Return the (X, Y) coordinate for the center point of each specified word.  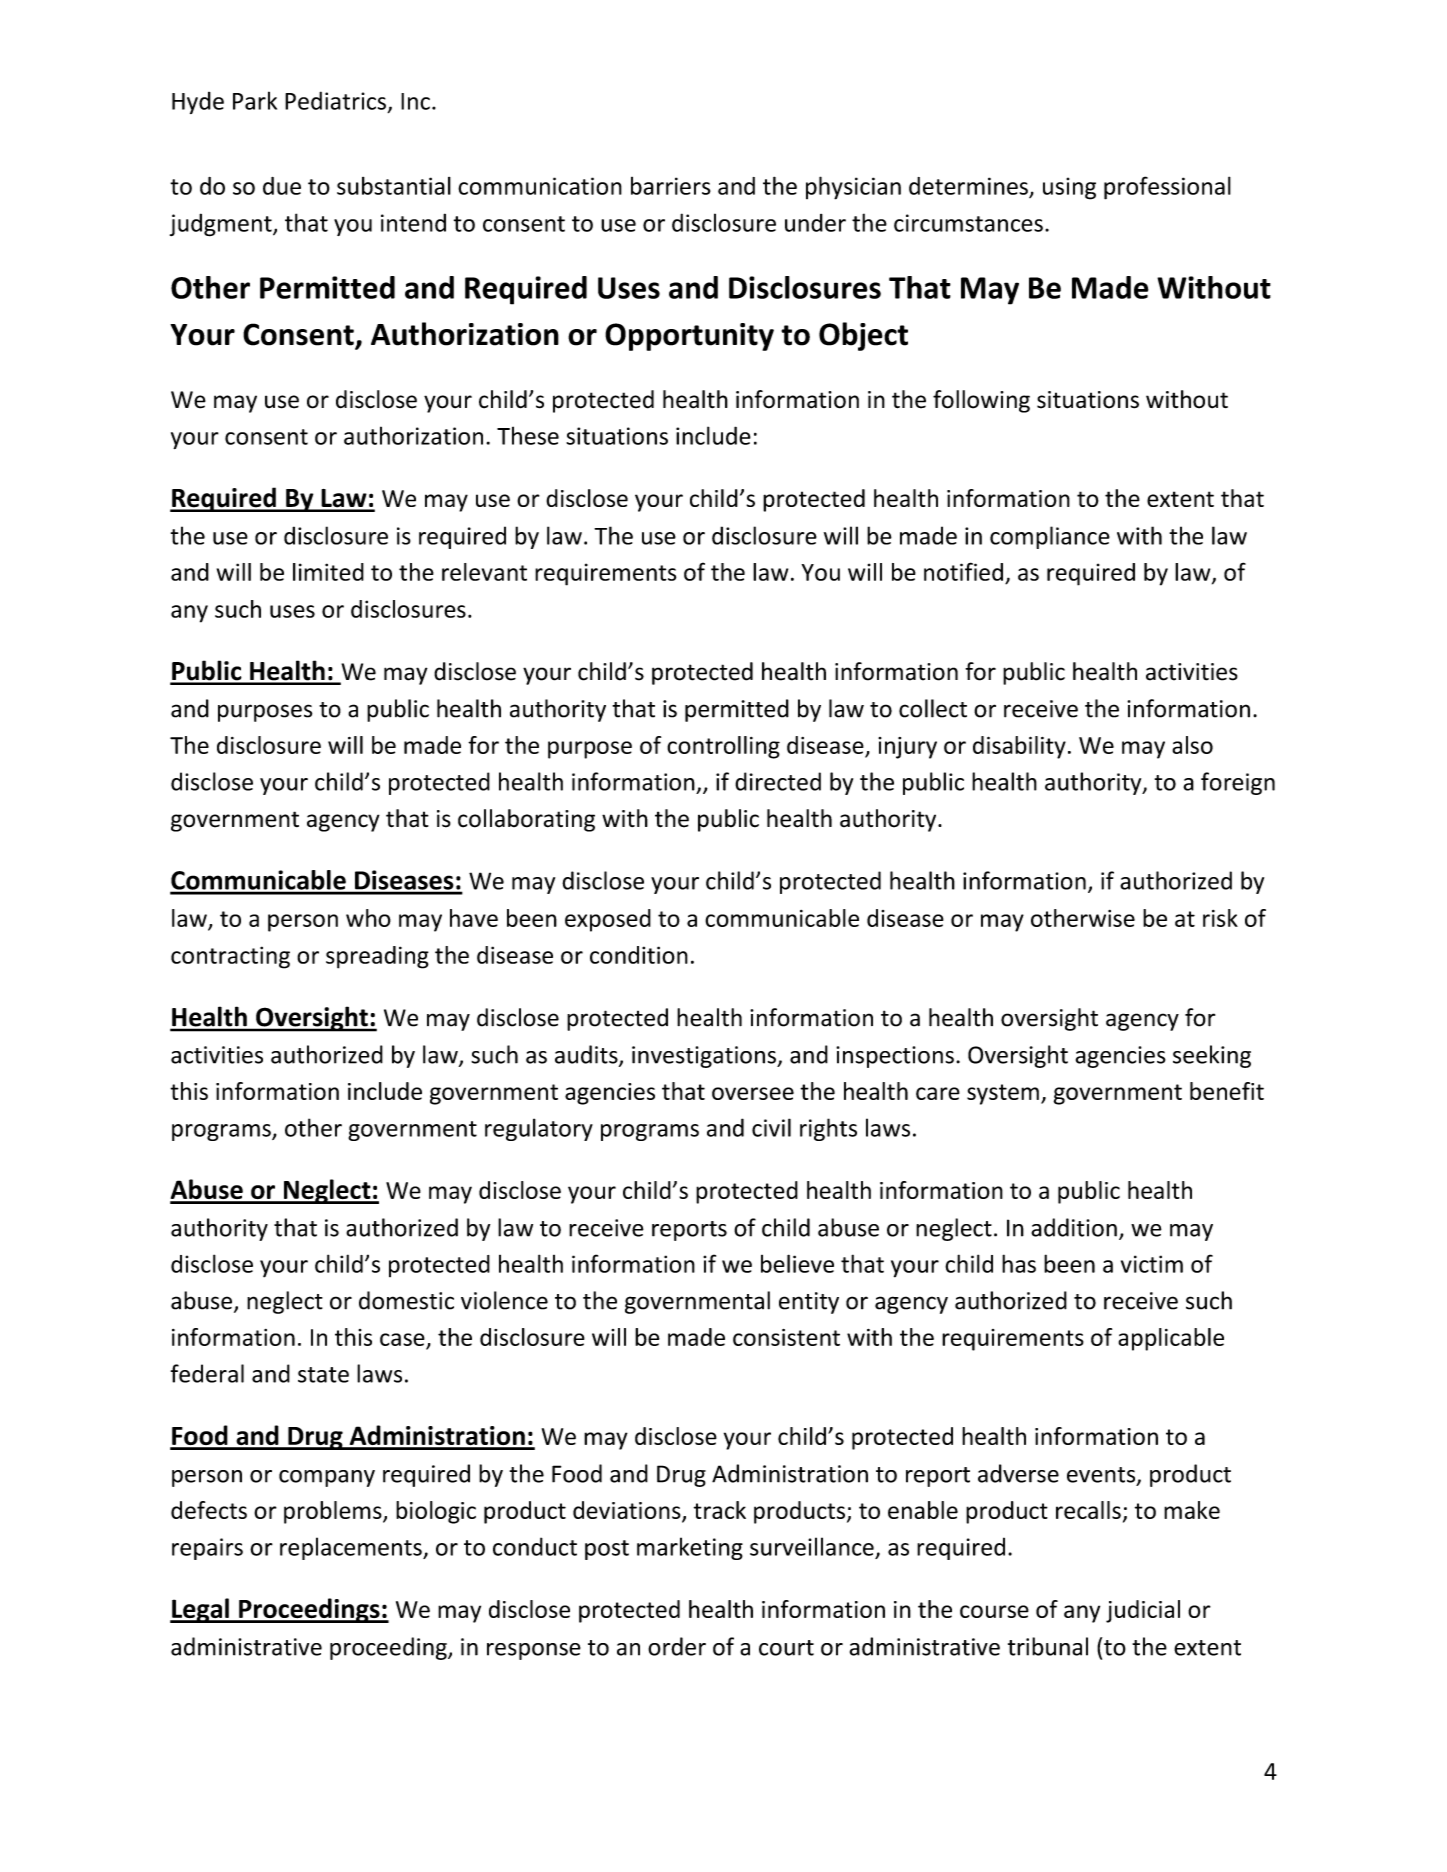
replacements (352, 1548)
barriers (671, 186)
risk (1220, 918)
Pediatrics (335, 100)
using (1069, 188)
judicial (1143, 1611)
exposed (608, 920)
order (677, 1646)
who (368, 918)
